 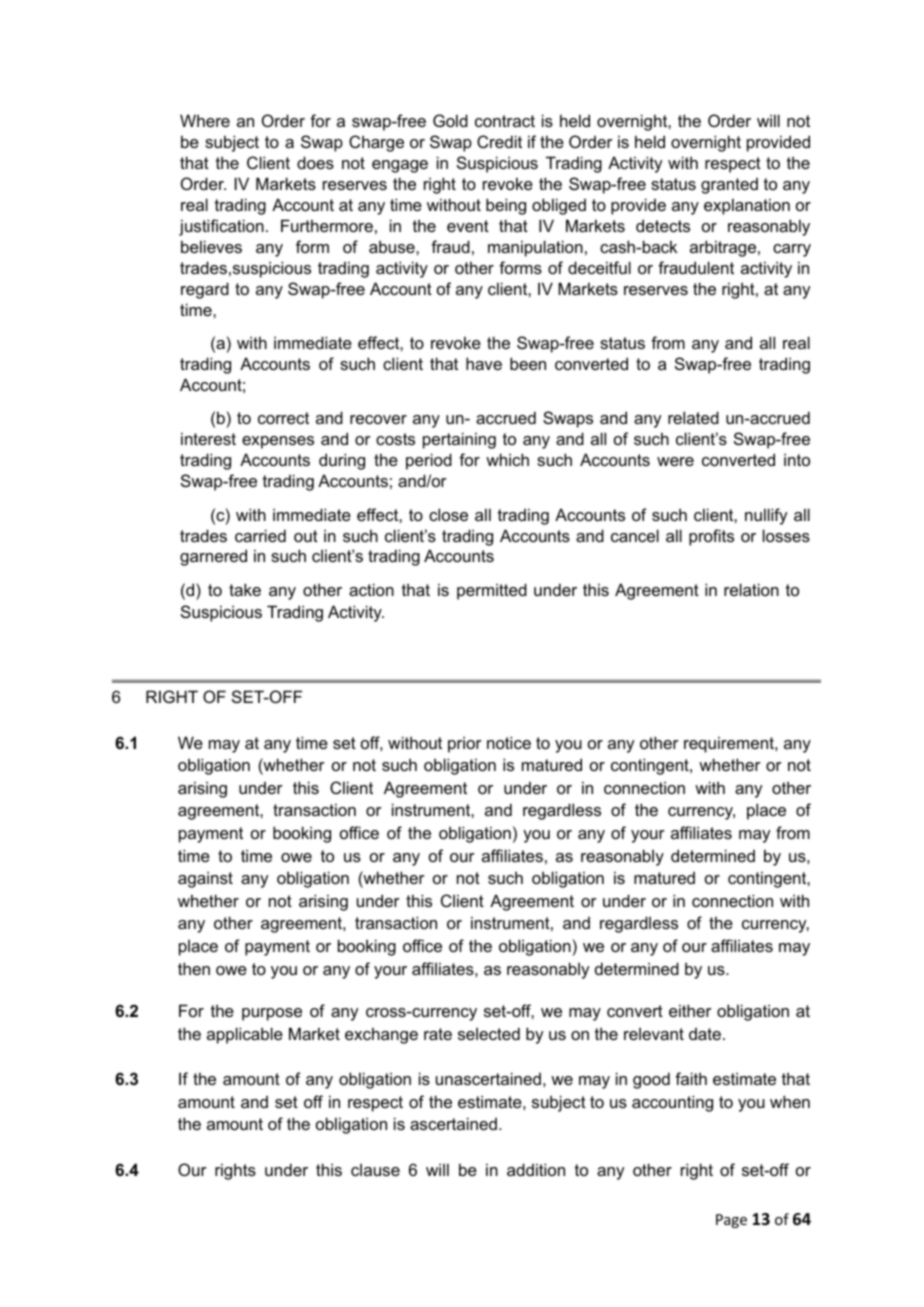 I want to click on granted, so click(x=729, y=186).
